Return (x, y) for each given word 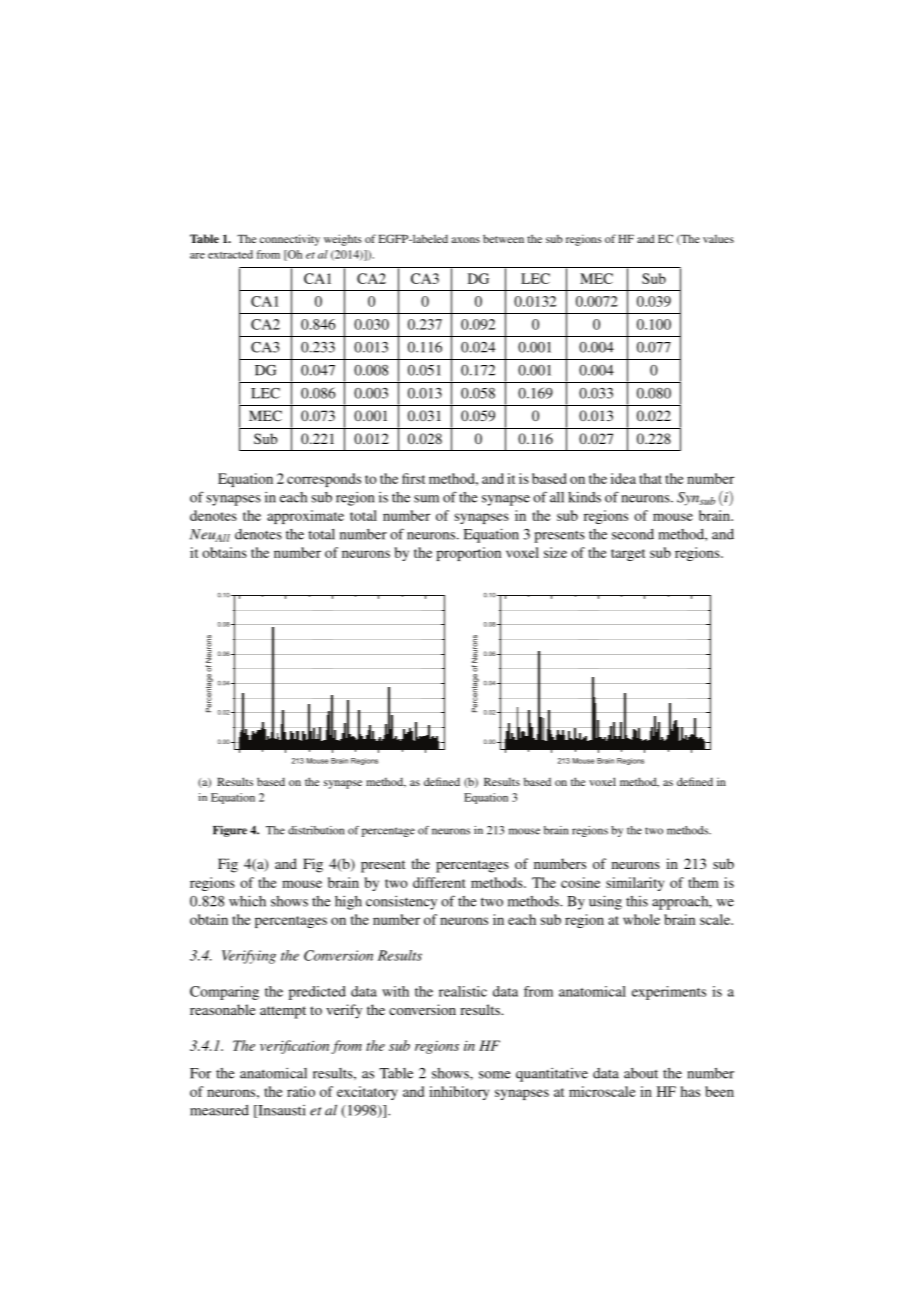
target (628, 555)
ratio (301, 1091)
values (718, 238)
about (641, 1073)
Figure (230, 831)
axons (466, 240)
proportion (468, 554)
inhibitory (459, 1093)
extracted (230, 254)
